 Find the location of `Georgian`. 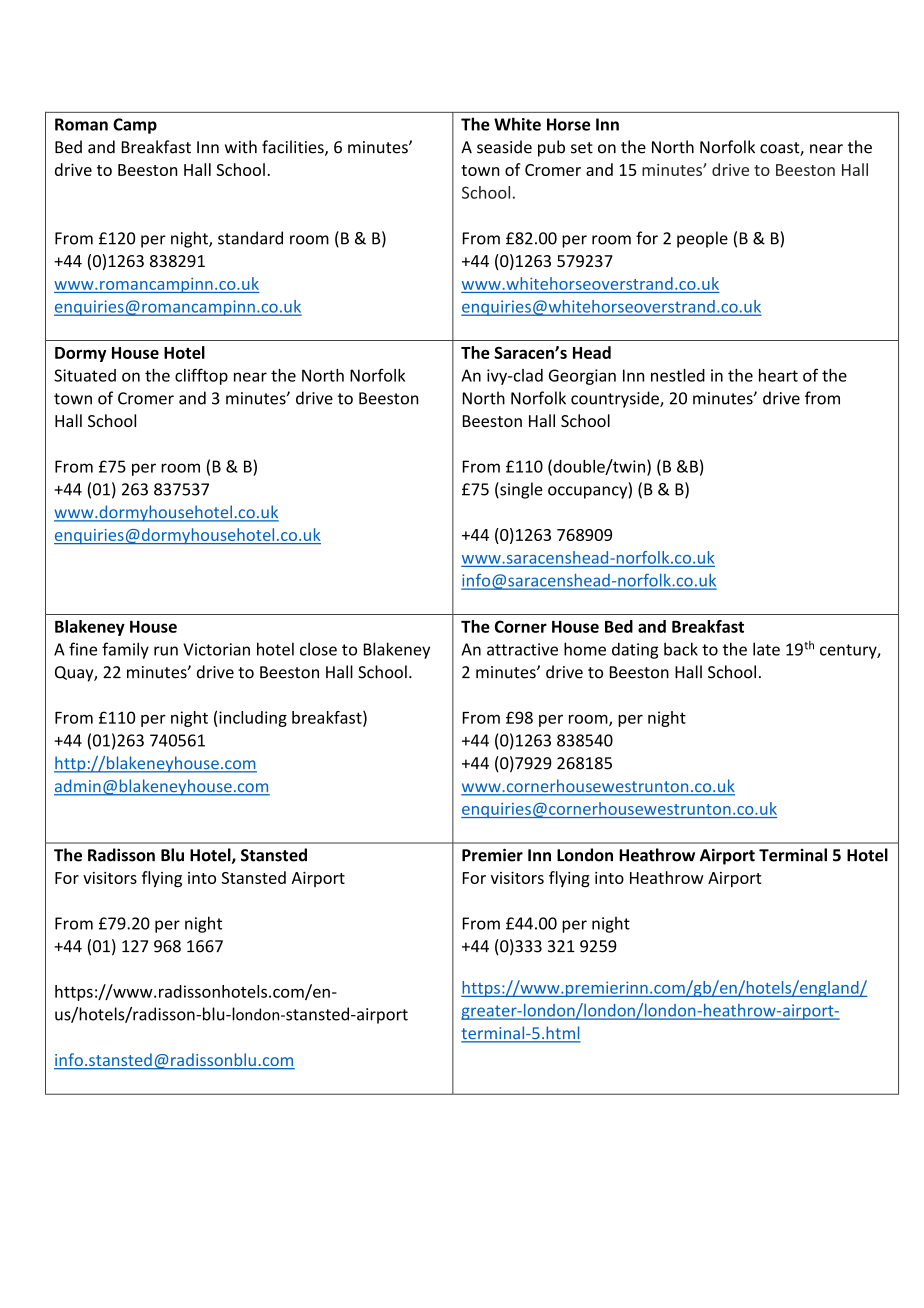

Georgian is located at coordinates (582, 377).
